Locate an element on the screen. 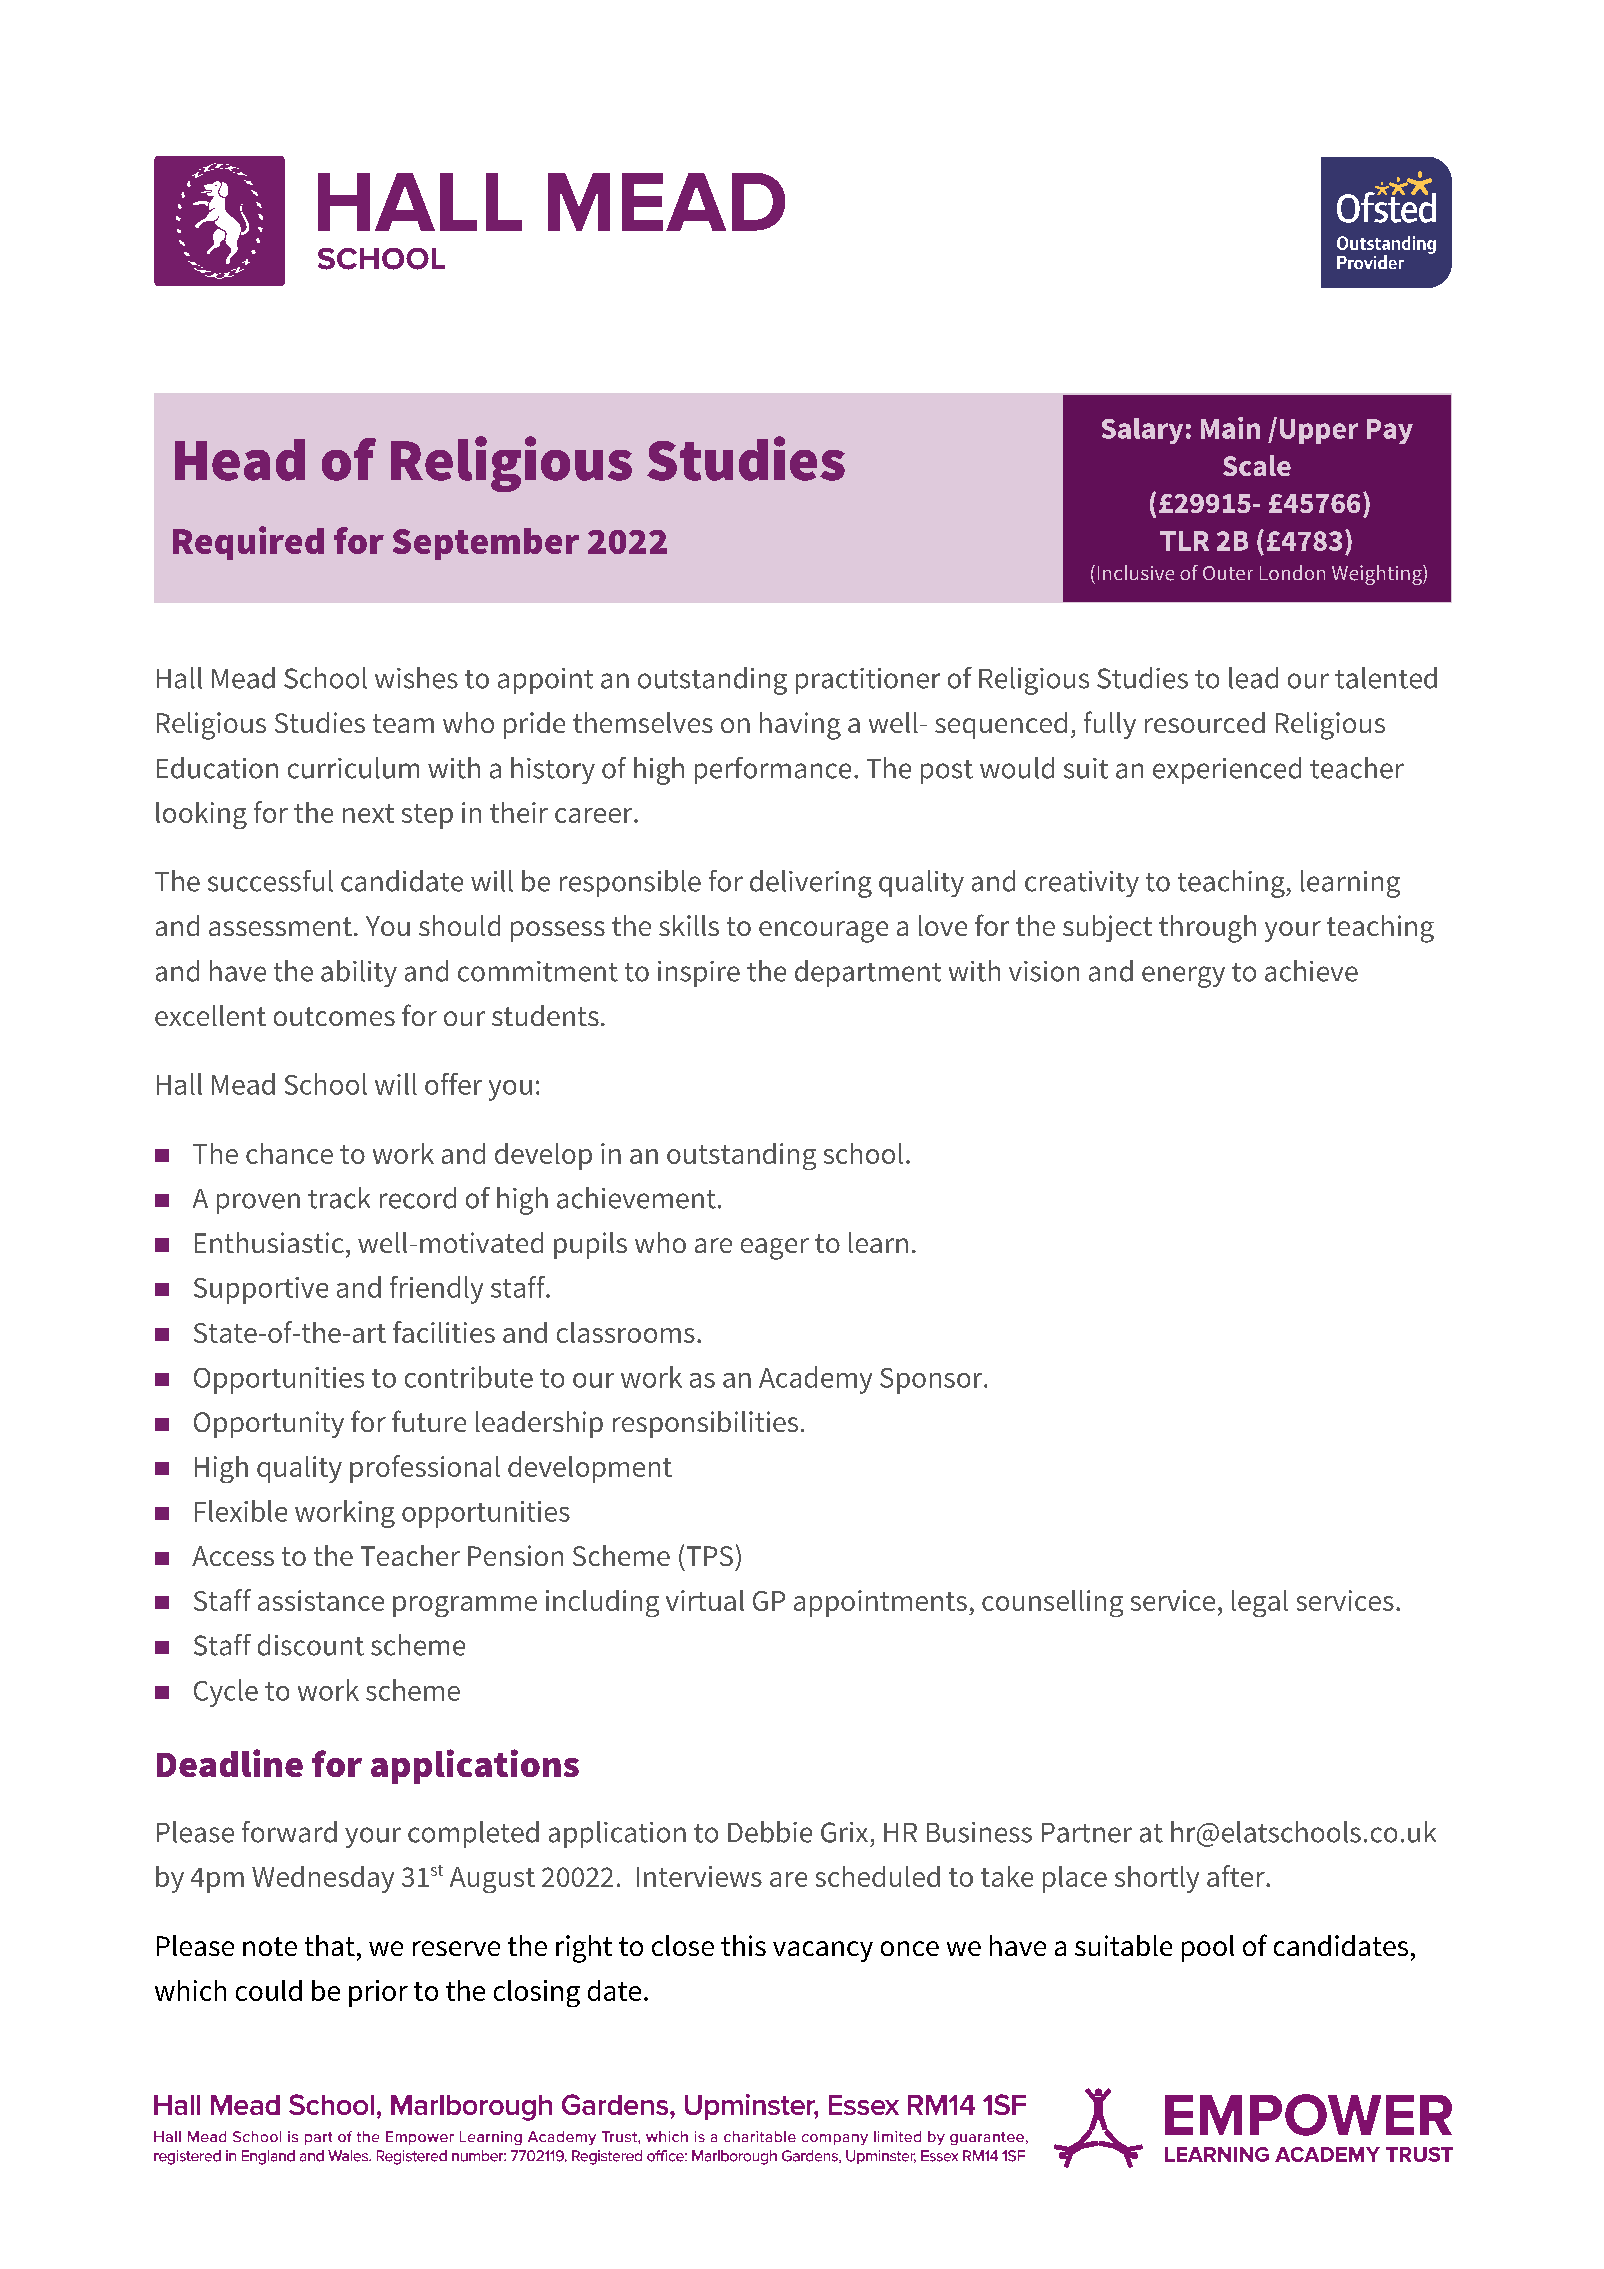 This screenshot has height=2269, width=1604. energy is located at coordinates (1183, 977).
